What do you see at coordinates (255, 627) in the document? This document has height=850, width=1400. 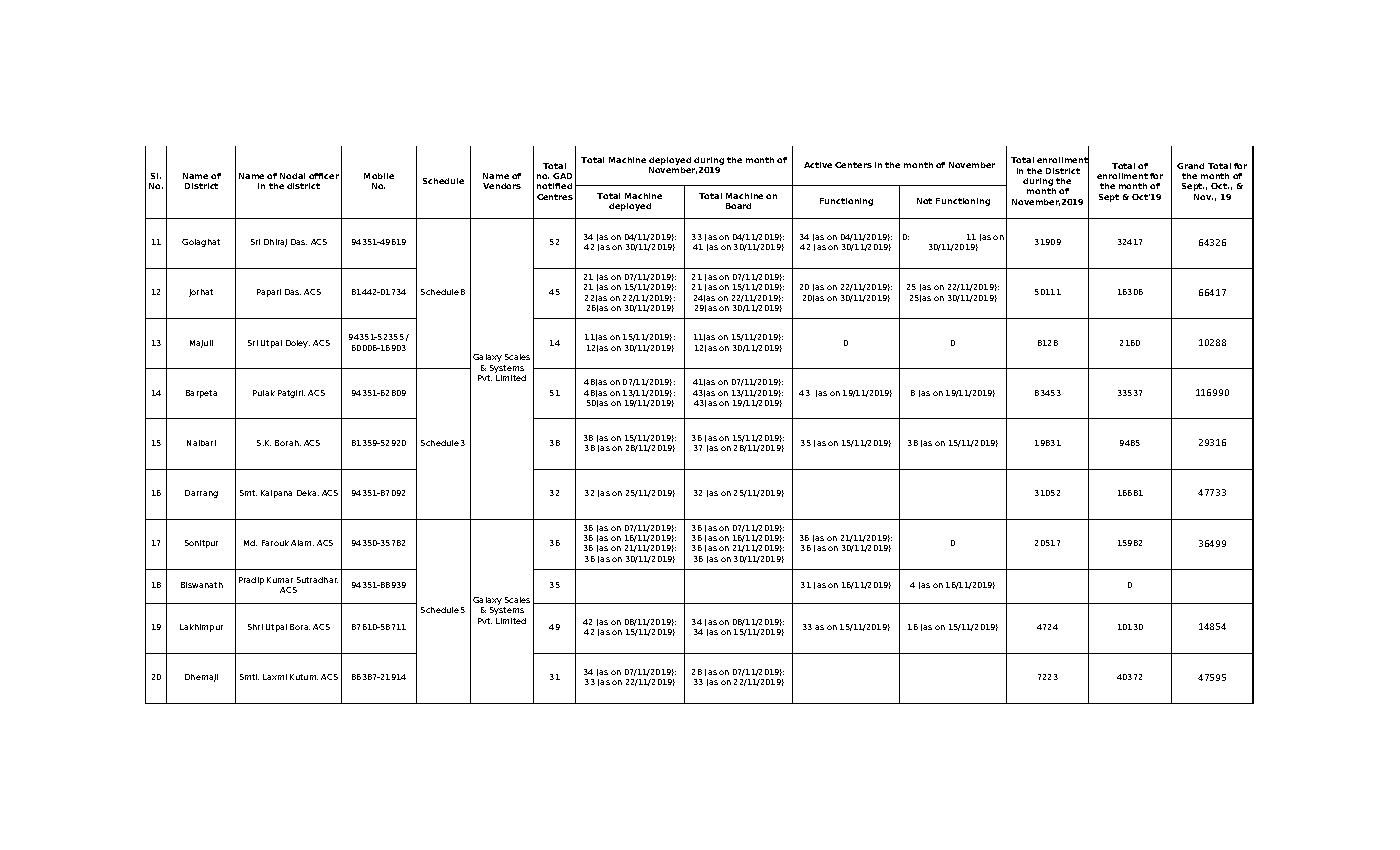 I see `Shri` at bounding box center [255, 627].
